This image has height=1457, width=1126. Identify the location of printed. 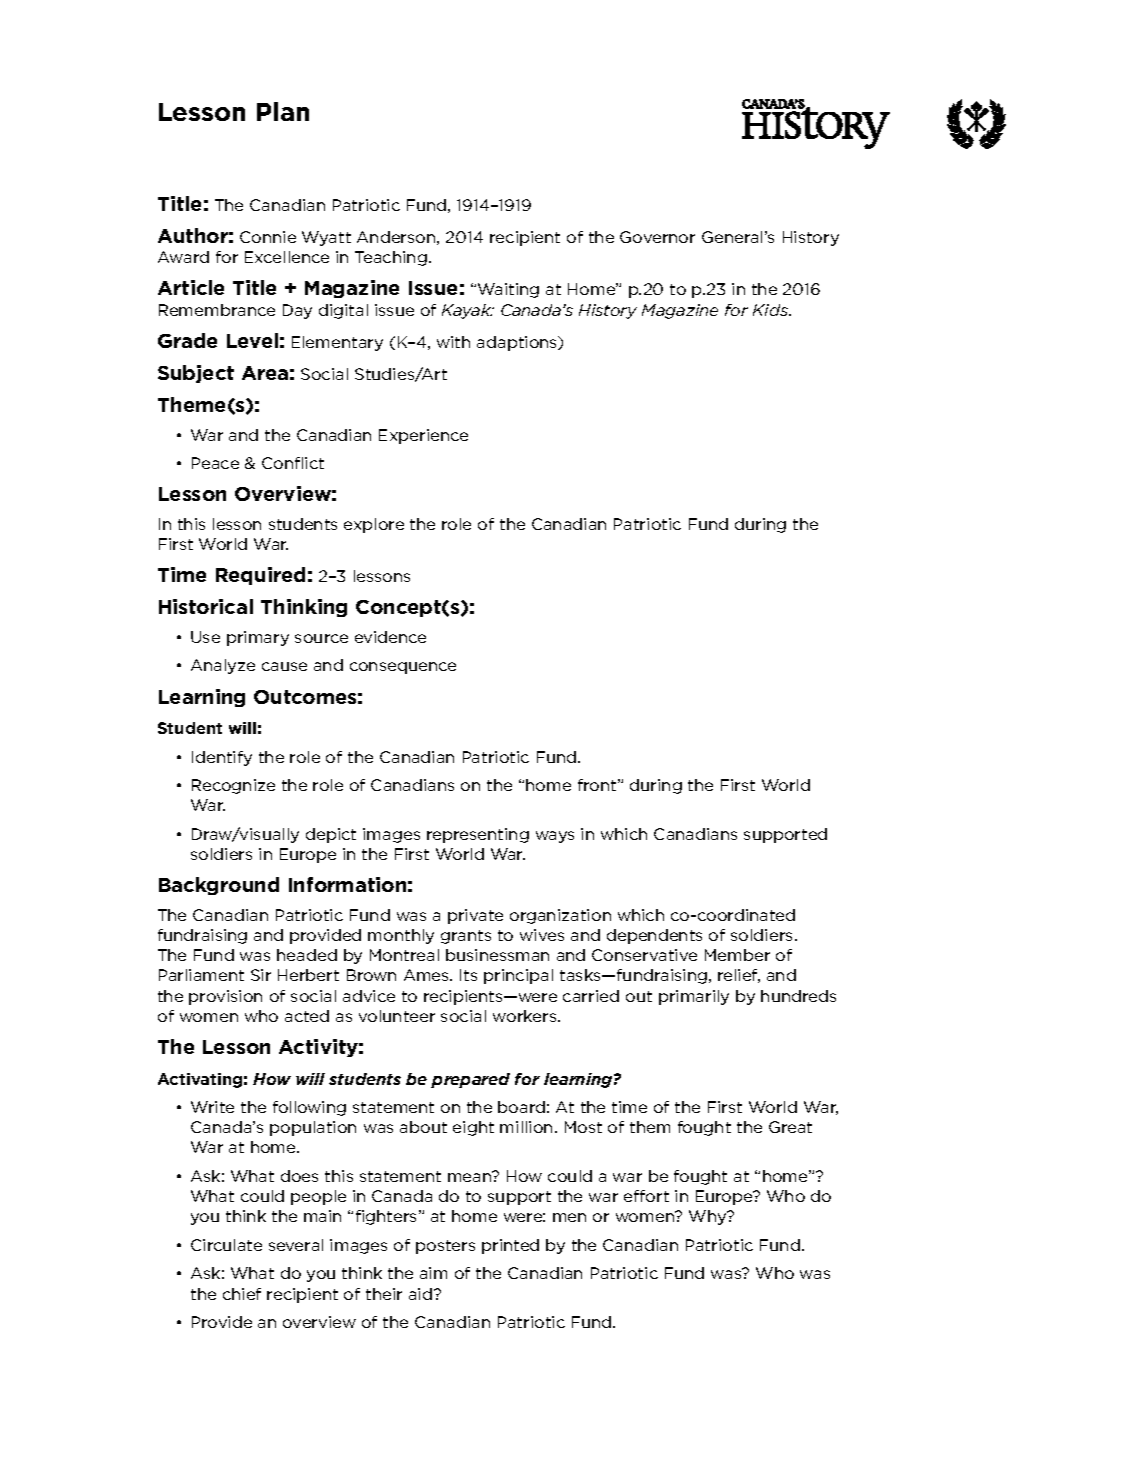
(510, 1246).
